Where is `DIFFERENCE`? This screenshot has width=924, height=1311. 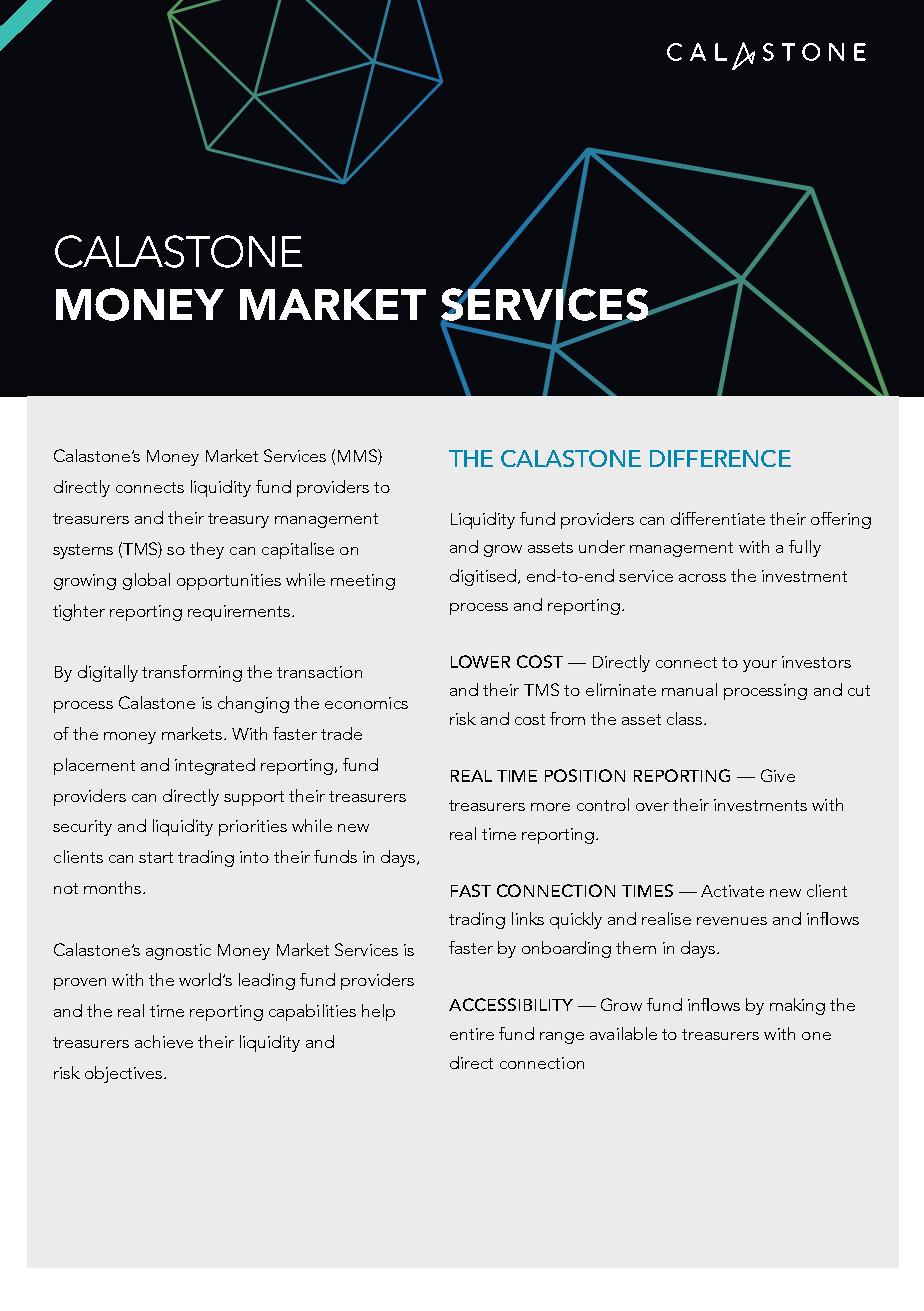
DIFFERENCE is located at coordinates (720, 458).
